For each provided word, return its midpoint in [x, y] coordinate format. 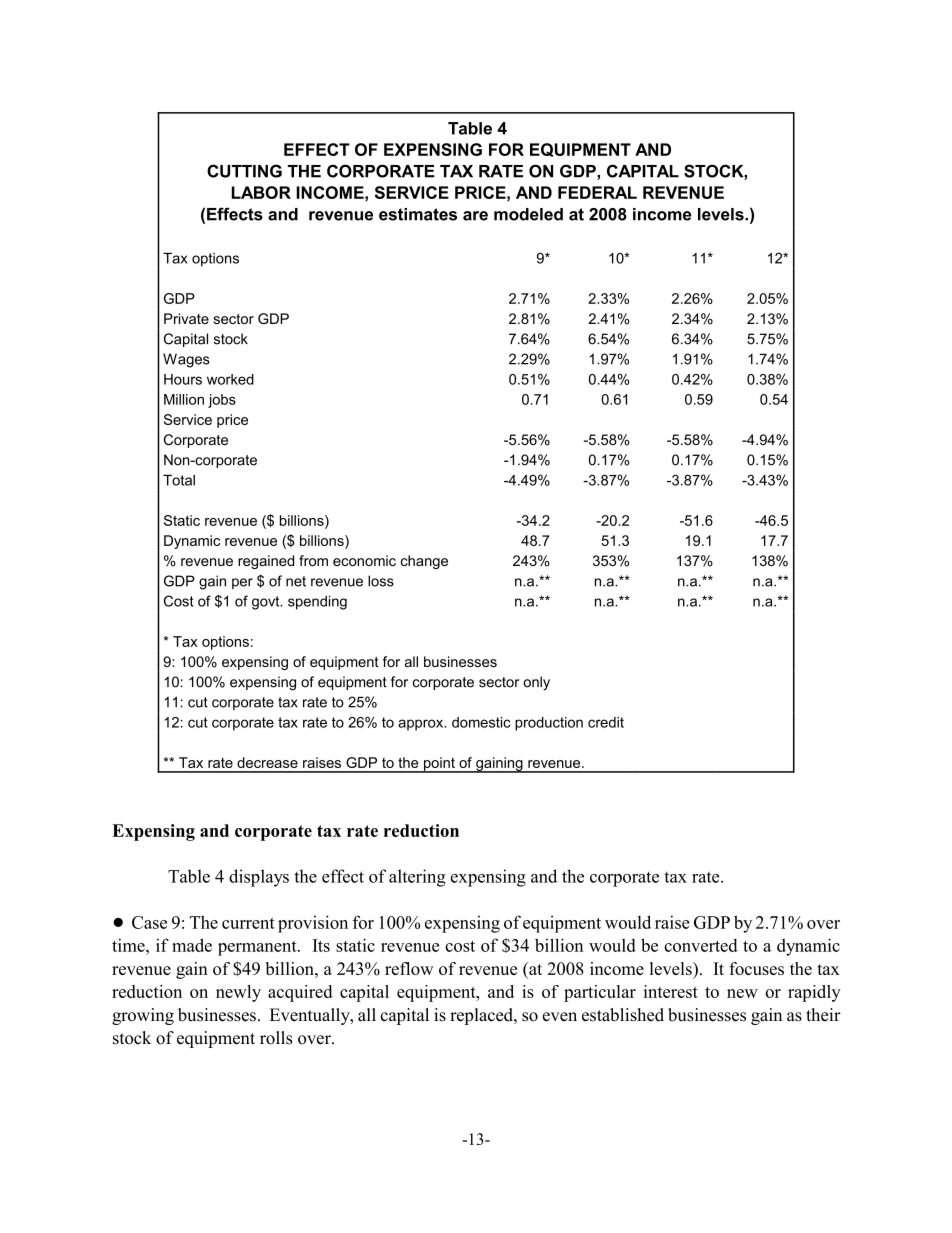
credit [606, 722]
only [536, 683]
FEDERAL [597, 192]
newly [238, 993]
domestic [481, 722]
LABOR [261, 192]
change [424, 562]
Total [179, 480]
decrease [267, 762]
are [475, 216]
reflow [409, 968]
